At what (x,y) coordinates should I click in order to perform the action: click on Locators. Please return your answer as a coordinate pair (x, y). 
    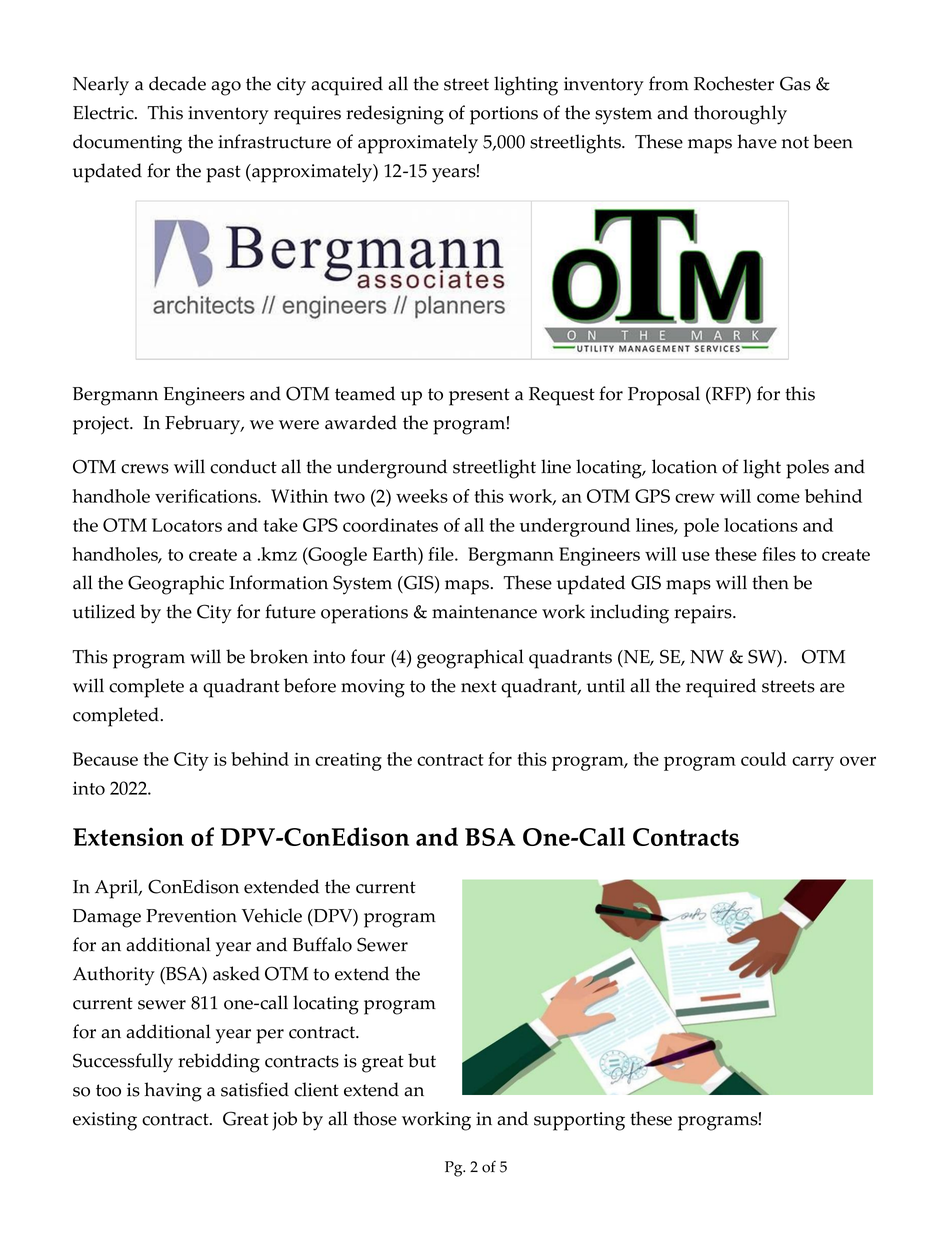
    Looking at the image, I should click on (187, 525).
